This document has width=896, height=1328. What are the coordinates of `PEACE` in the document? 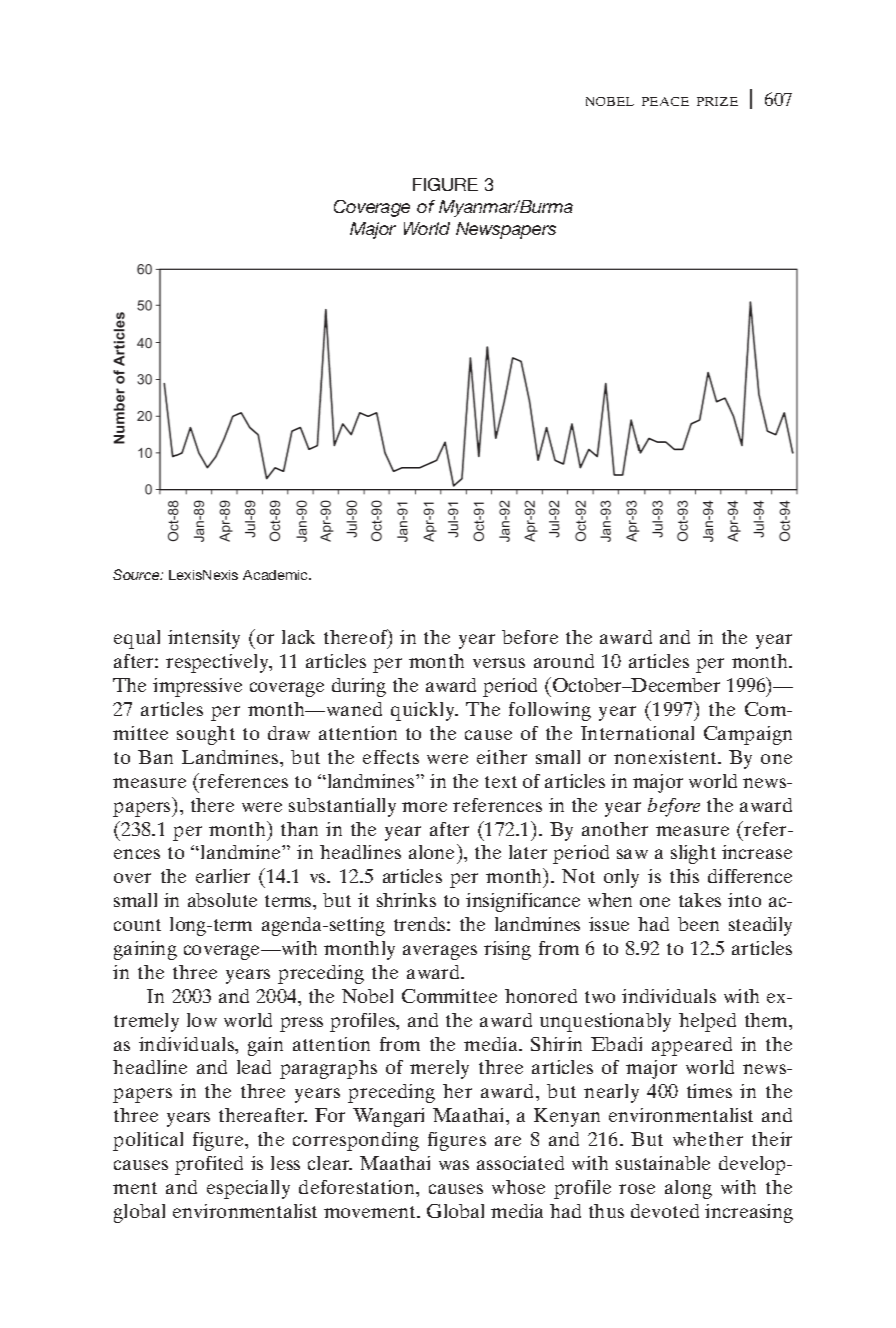 It's located at (665, 101).
